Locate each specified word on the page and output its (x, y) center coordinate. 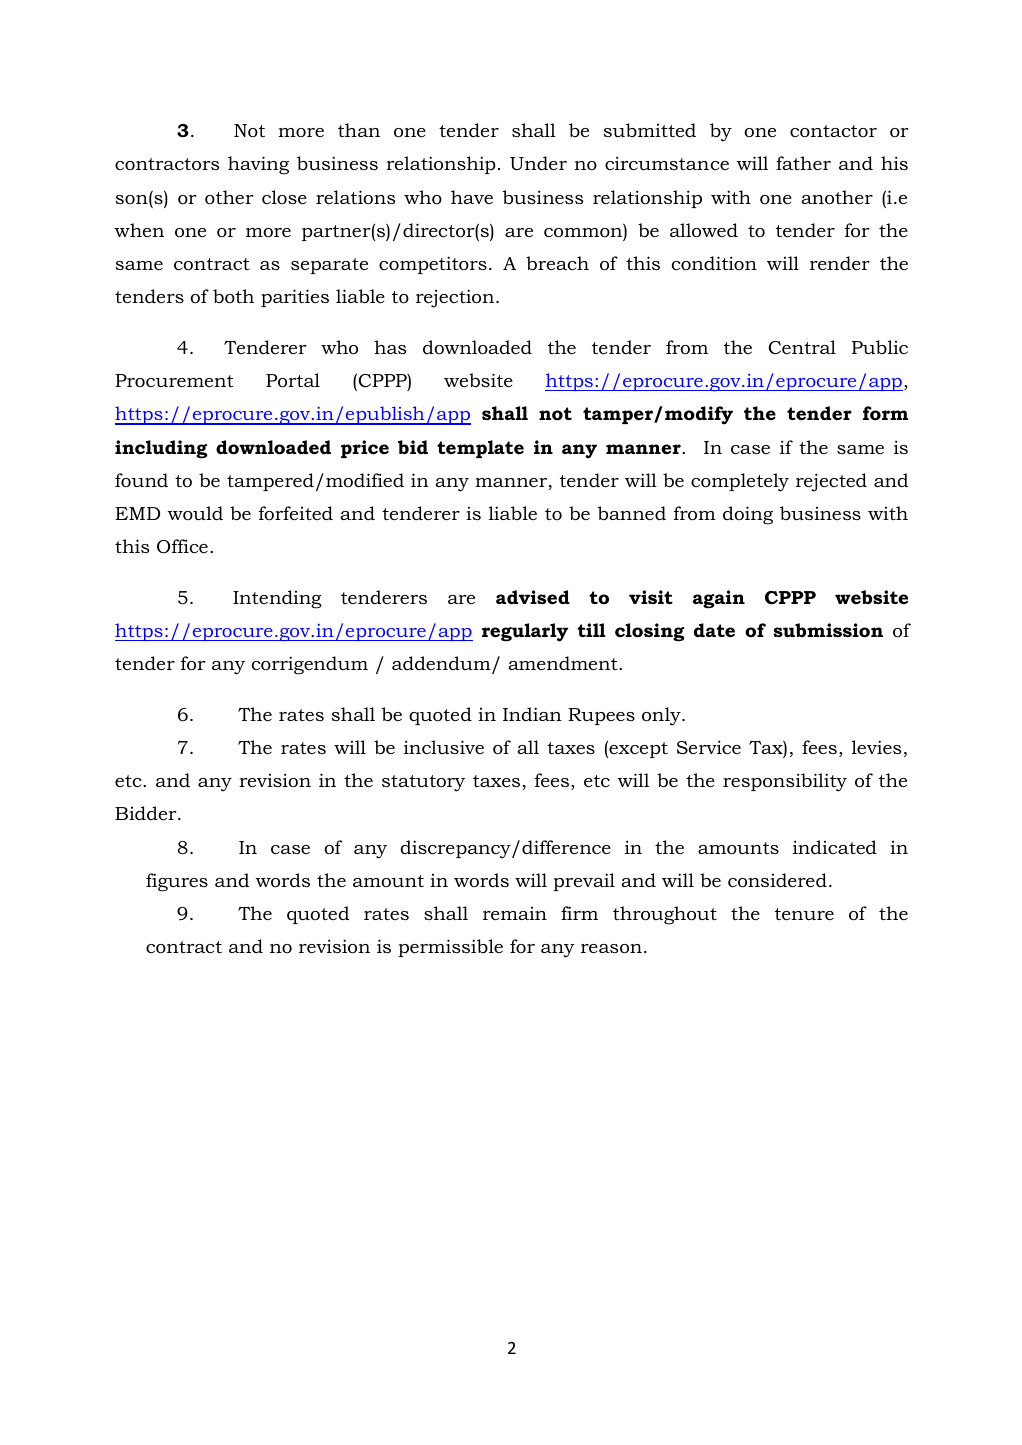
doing (748, 515)
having (258, 165)
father (803, 163)
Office (182, 546)
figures (177, 882)
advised (533, 597)
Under (538, 163)
